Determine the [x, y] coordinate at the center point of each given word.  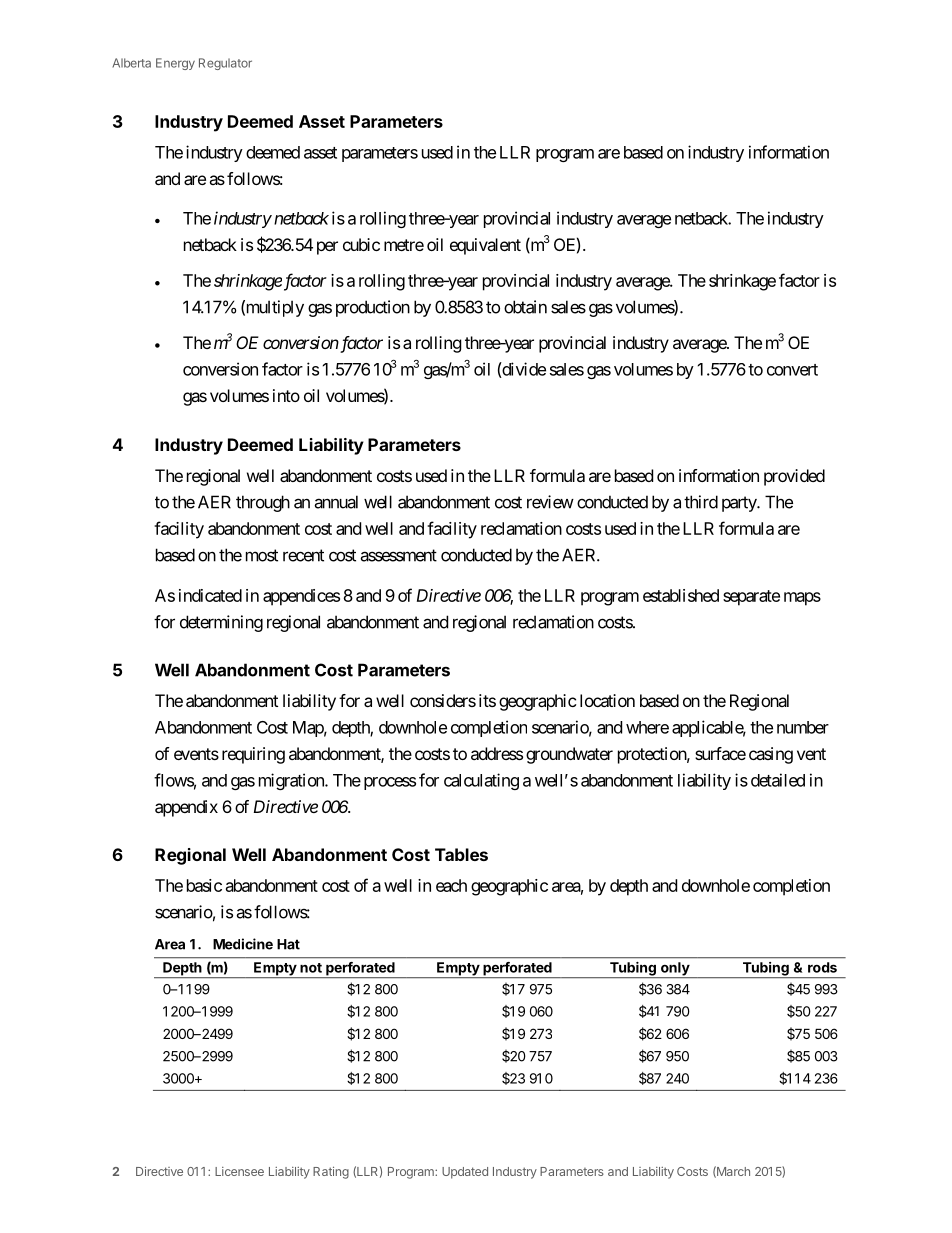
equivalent [485, 246]
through [263, 503]
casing [771, 755]
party [740, 504]
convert [792, 370]
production [373, 308]
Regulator [225, 64]
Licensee [239, 1171]
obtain [525, 307]
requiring [253, 755]
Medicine [243, 944]
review [550, 502]
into [286, 395]
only [675, 970]
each [451, 885]
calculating [481, 781]
